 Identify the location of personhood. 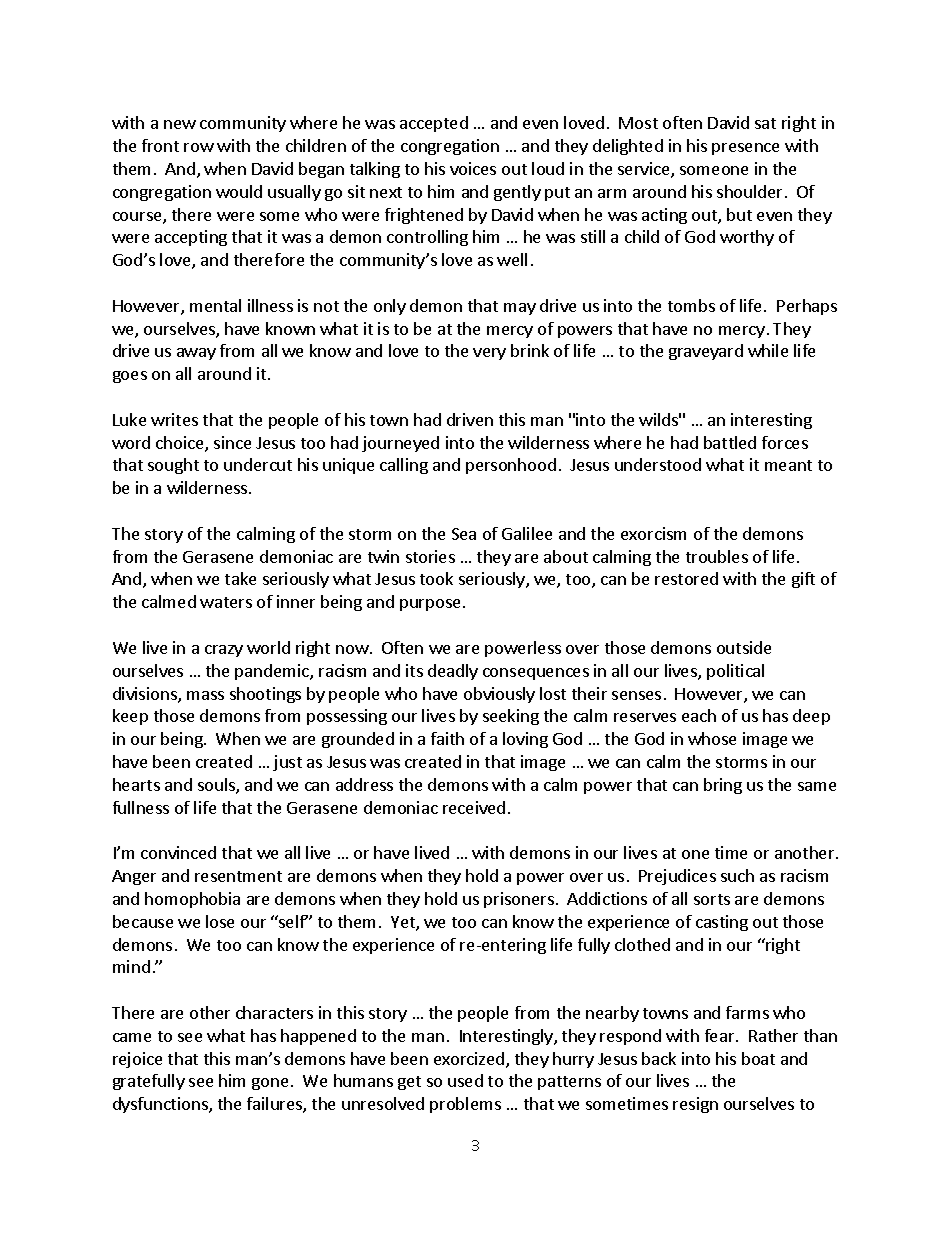
(511, 466).
